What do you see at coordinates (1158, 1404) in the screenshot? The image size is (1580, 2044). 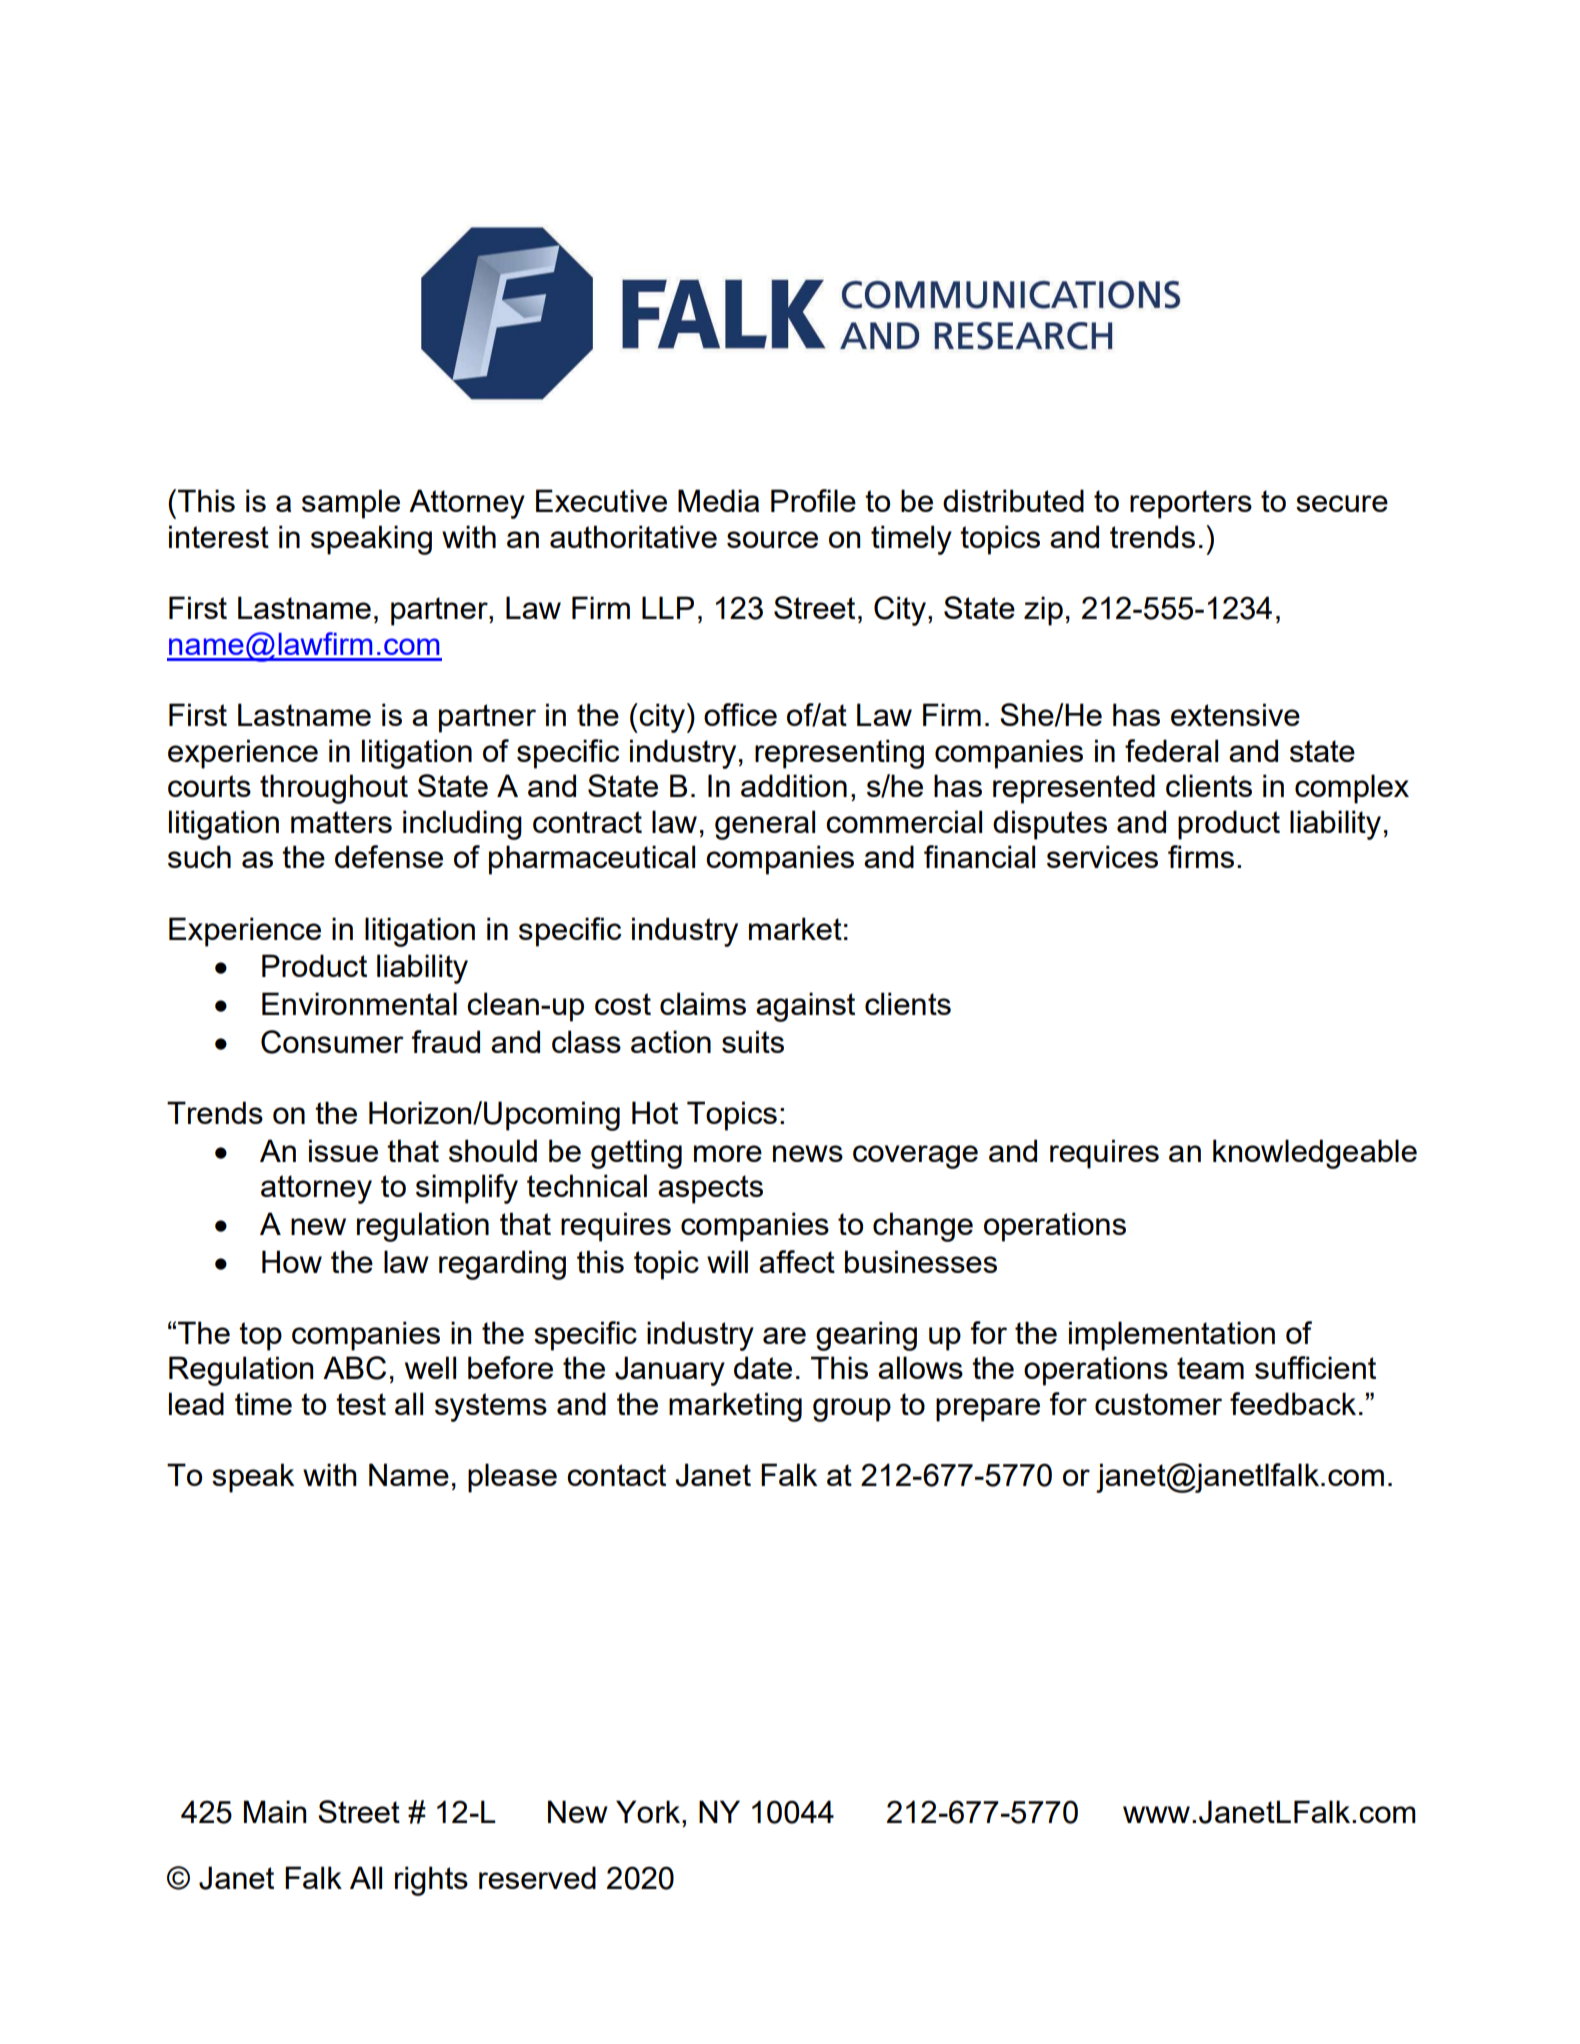 I see `customer` at bounding box center [1158, 1404].
